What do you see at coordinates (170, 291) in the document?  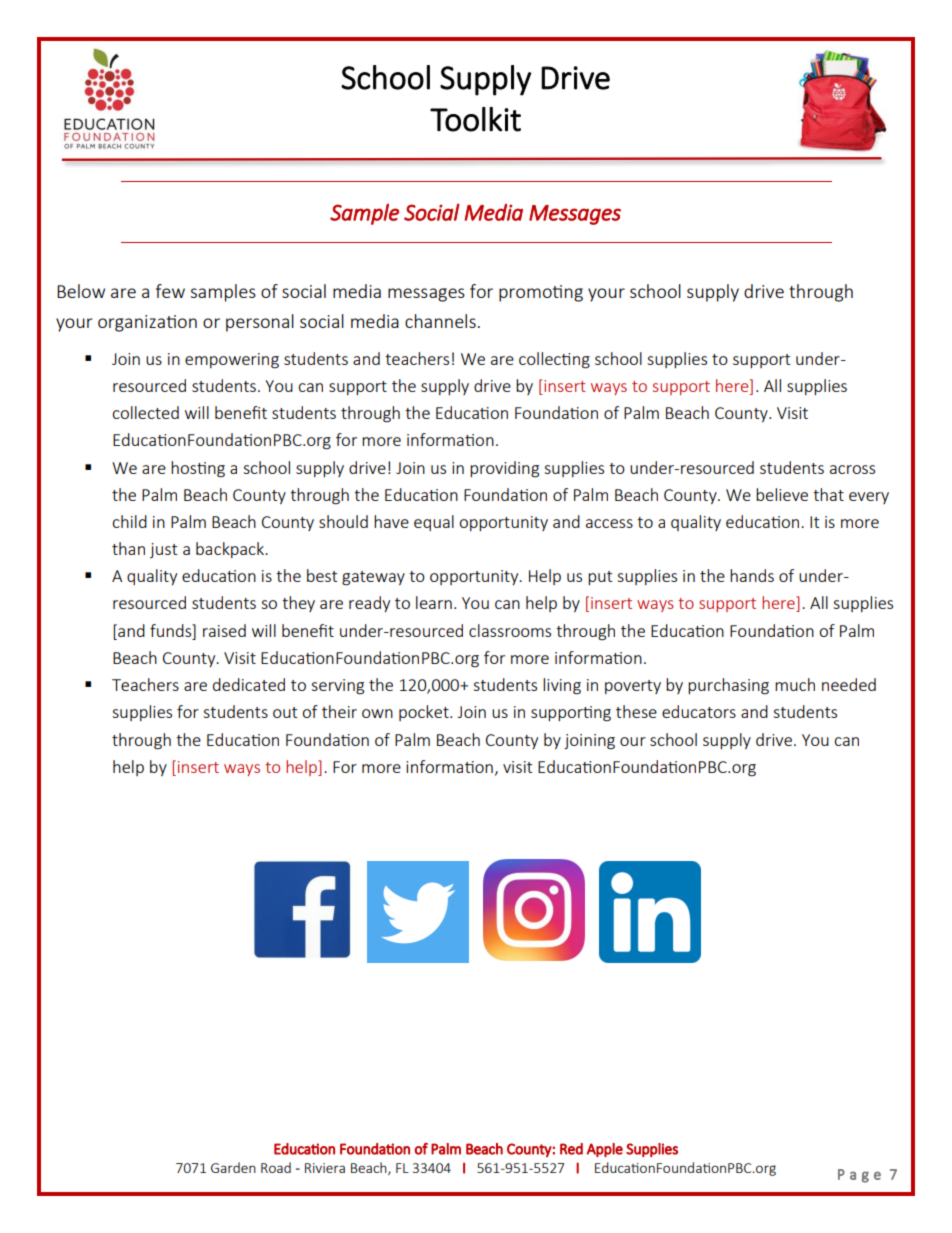 I see `few` at bounding box center [170, 291].
